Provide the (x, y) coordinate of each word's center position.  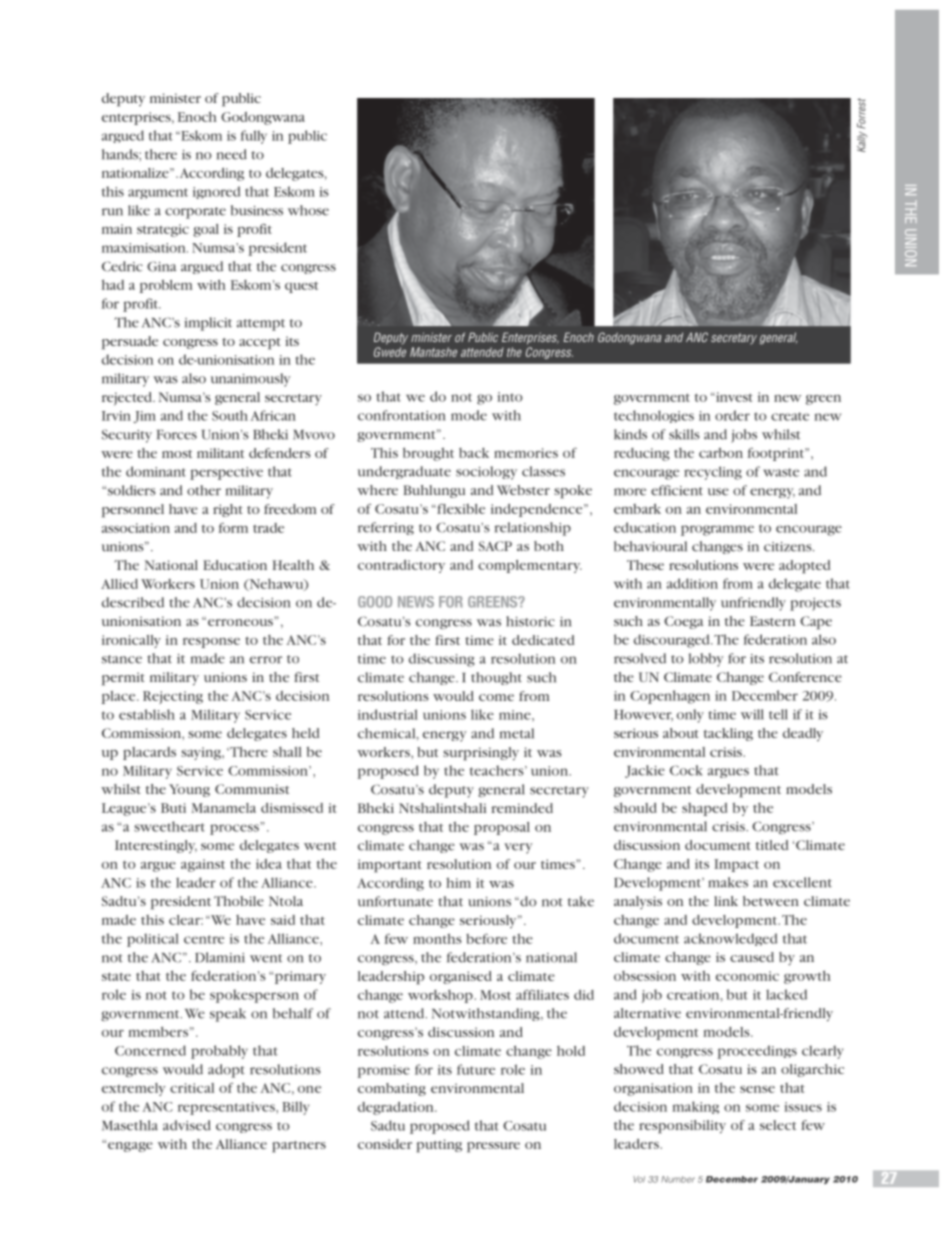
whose (308, 210)
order (732, 415)
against (203, 865)
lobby (706, 660)
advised (187, 1125)
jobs (744, 436)
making (695, 1107)
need (232, 154)
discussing (442, 660)
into (510, 397)
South (230, 415)
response (211, 643)
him (458, 882)
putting (439, 1146)
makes (728, 882)
